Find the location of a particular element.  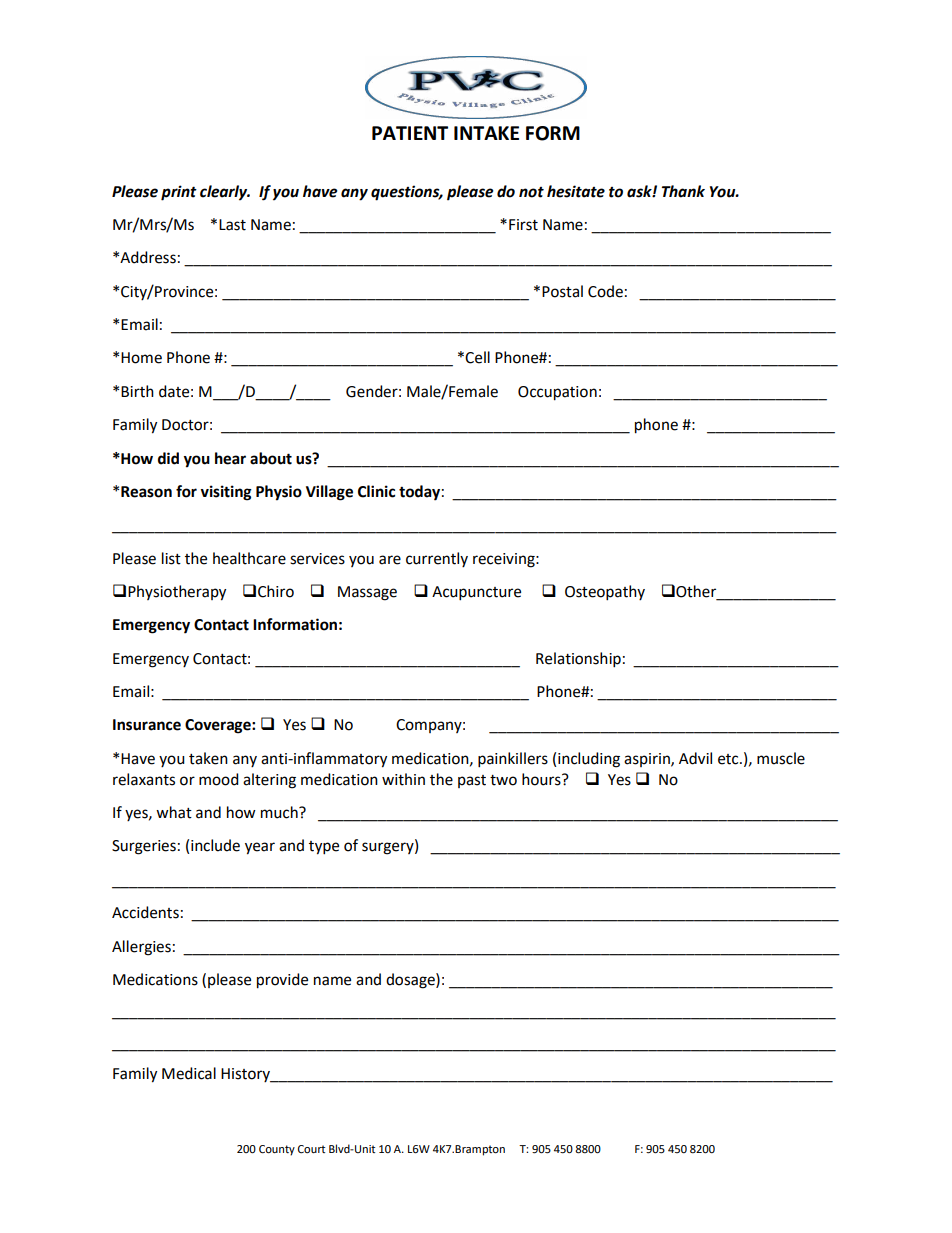

past is located at coordinates (472, 781).
